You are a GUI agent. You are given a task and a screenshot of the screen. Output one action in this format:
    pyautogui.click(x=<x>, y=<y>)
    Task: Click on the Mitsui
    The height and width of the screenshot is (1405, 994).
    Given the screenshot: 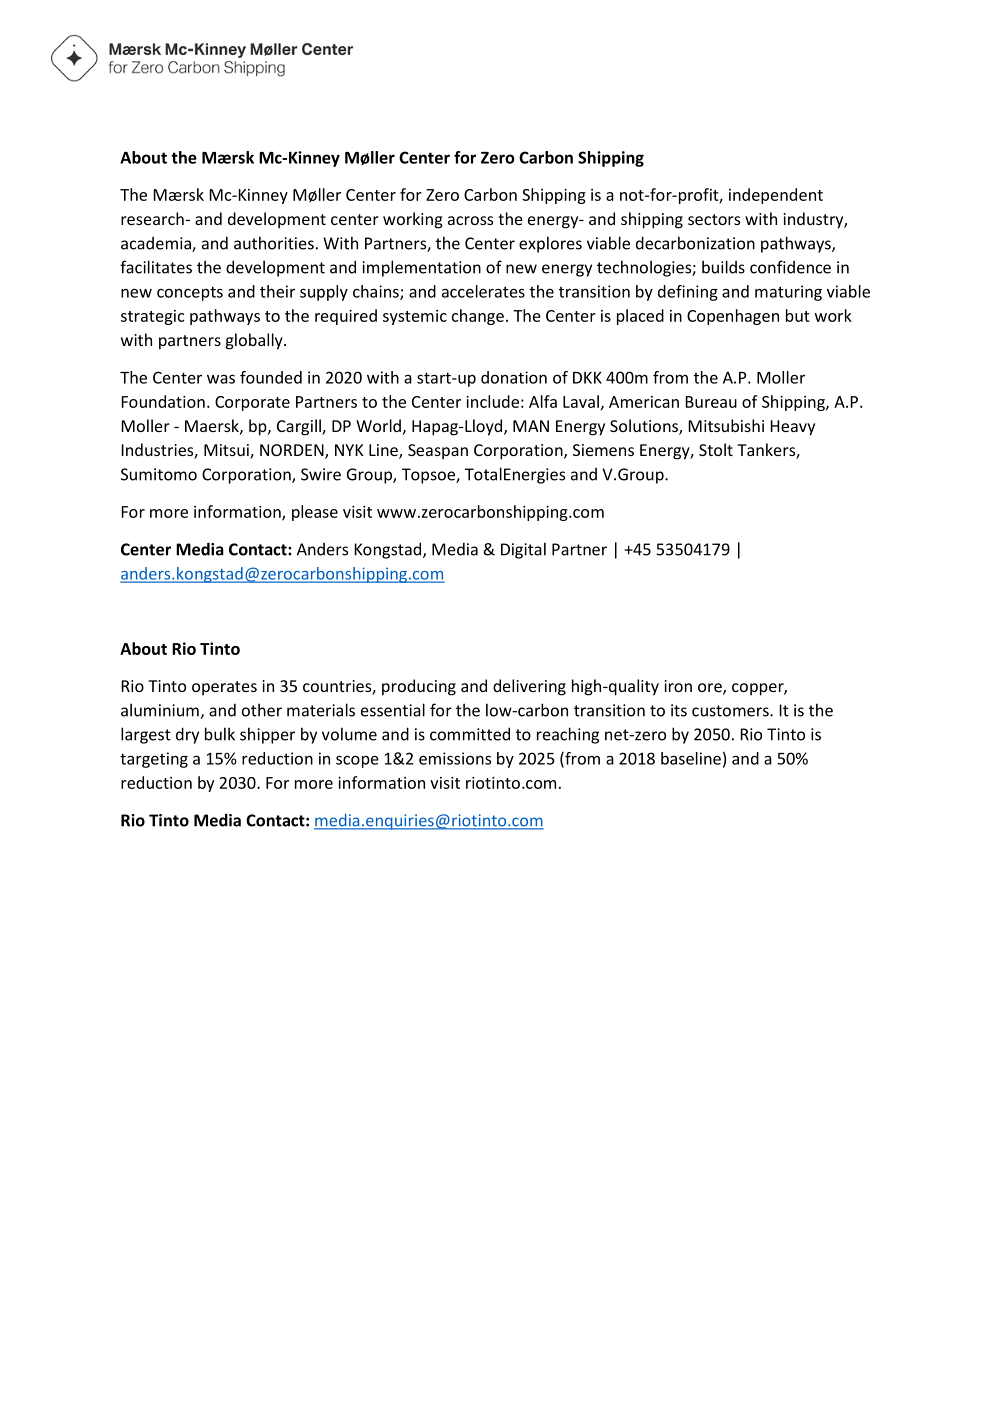 What is the action you would take?
    pyautogui.click(x=227, y=451)
